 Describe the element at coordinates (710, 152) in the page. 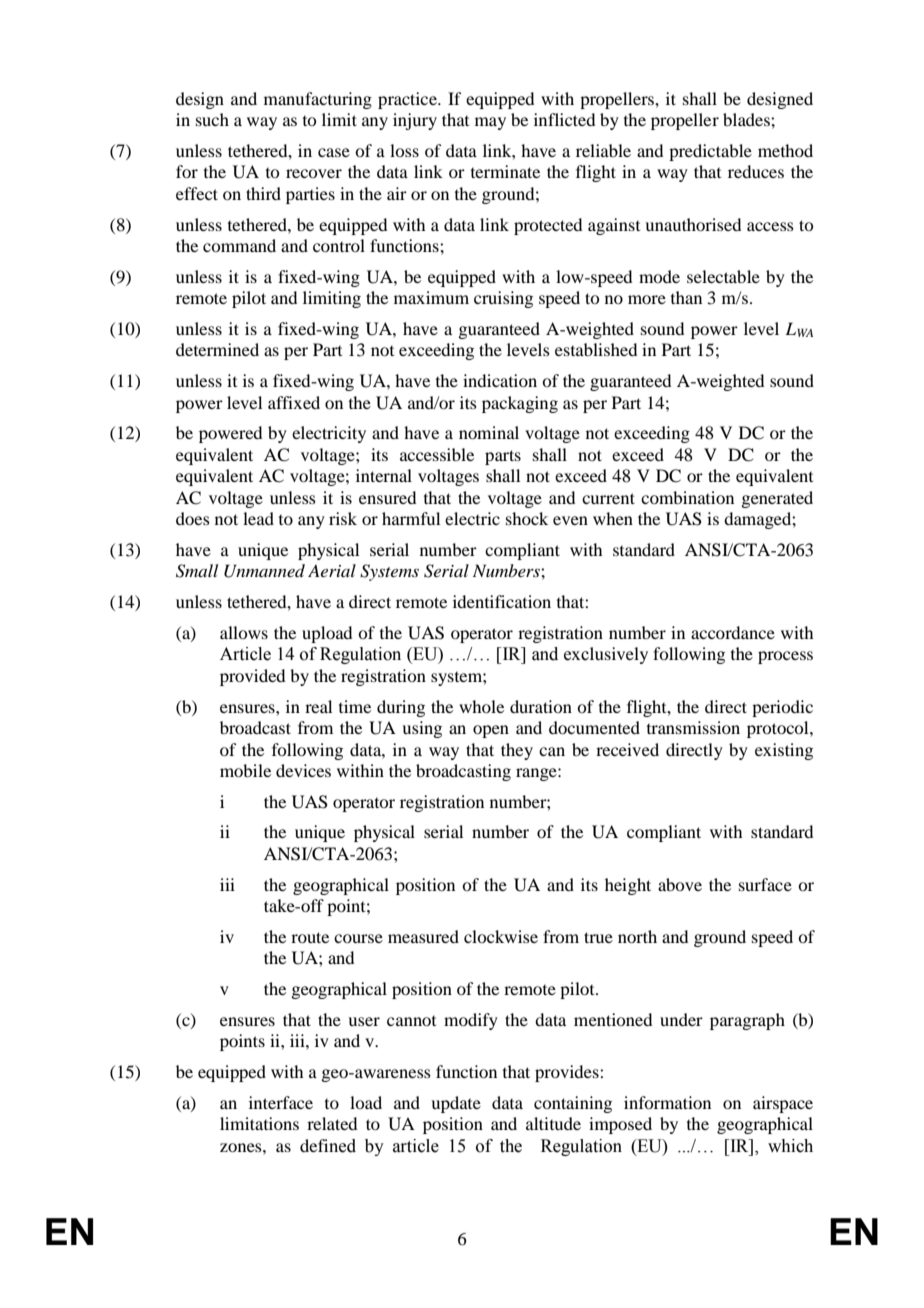

I see `predictable` at that location.
